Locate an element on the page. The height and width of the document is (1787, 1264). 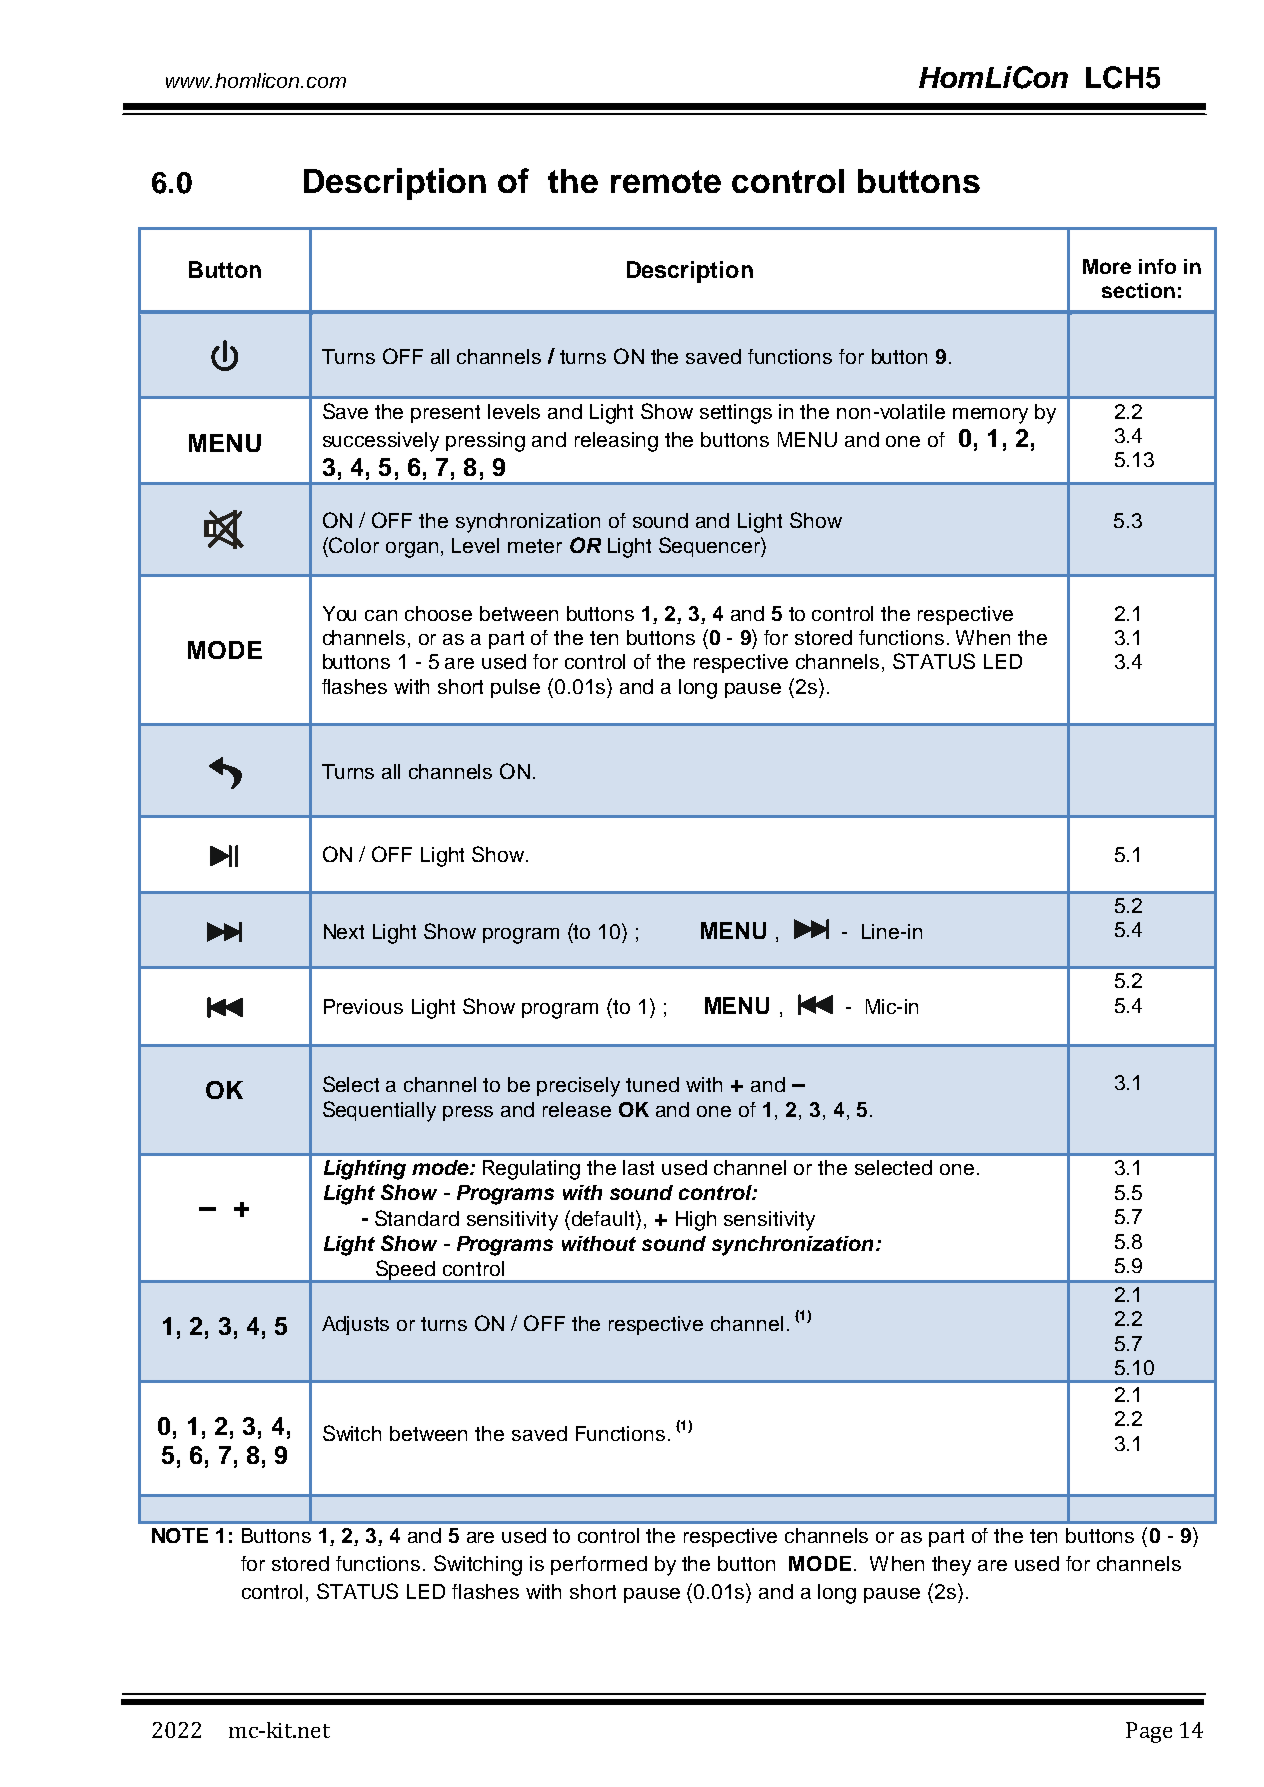
Next is located at coordinates (344, 931).
